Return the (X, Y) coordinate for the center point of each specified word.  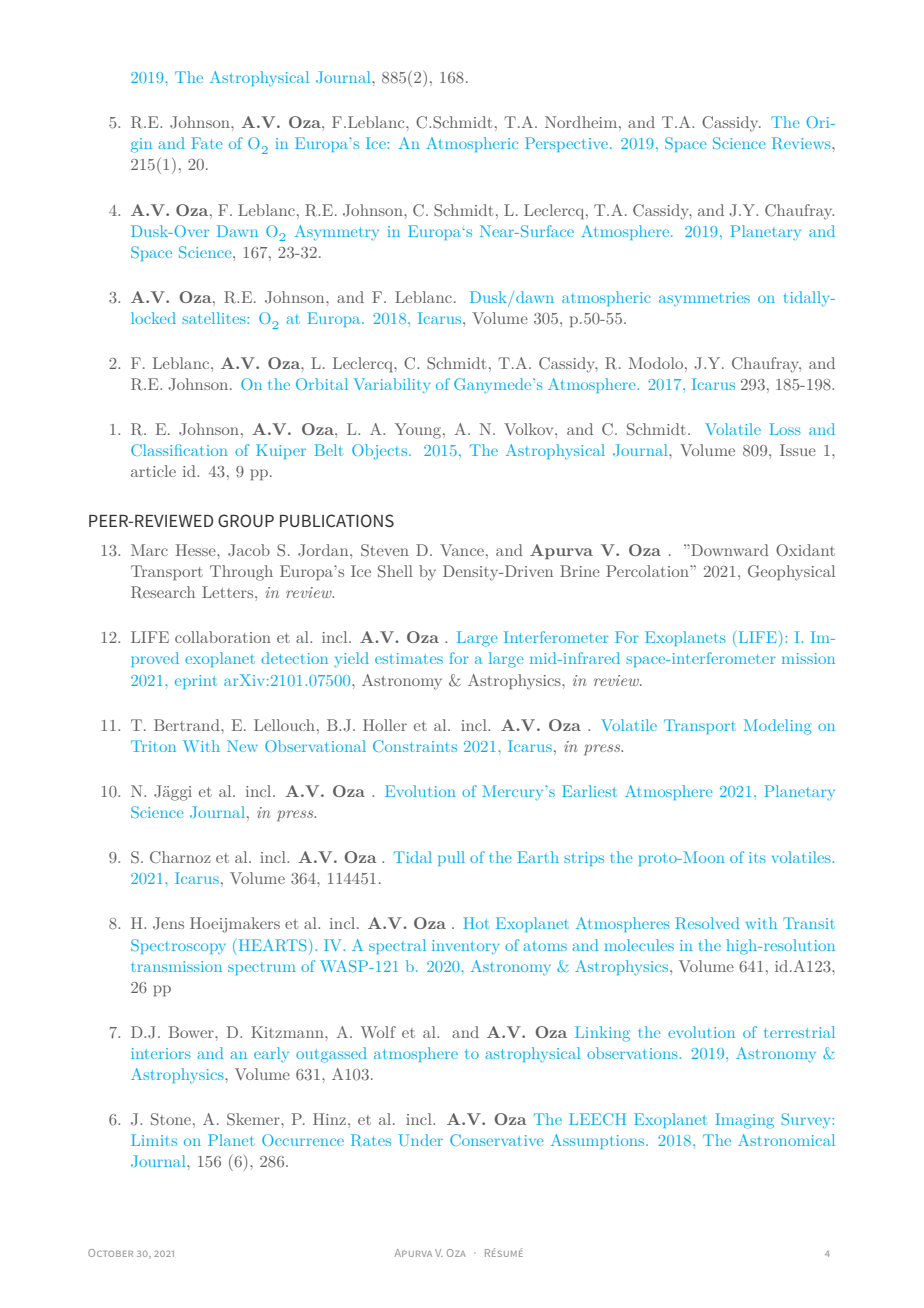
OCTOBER (110, 1253)
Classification (179, 450)
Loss (785, 429)
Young (419, 431)
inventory (465, 947)
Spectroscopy (178, 946)
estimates (409, 658)
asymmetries (704, 299)
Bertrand (188, 725)
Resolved (707, 923)
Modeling (777, 727)
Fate (206, 143)
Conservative (496, 1140)
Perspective (566, 144)
